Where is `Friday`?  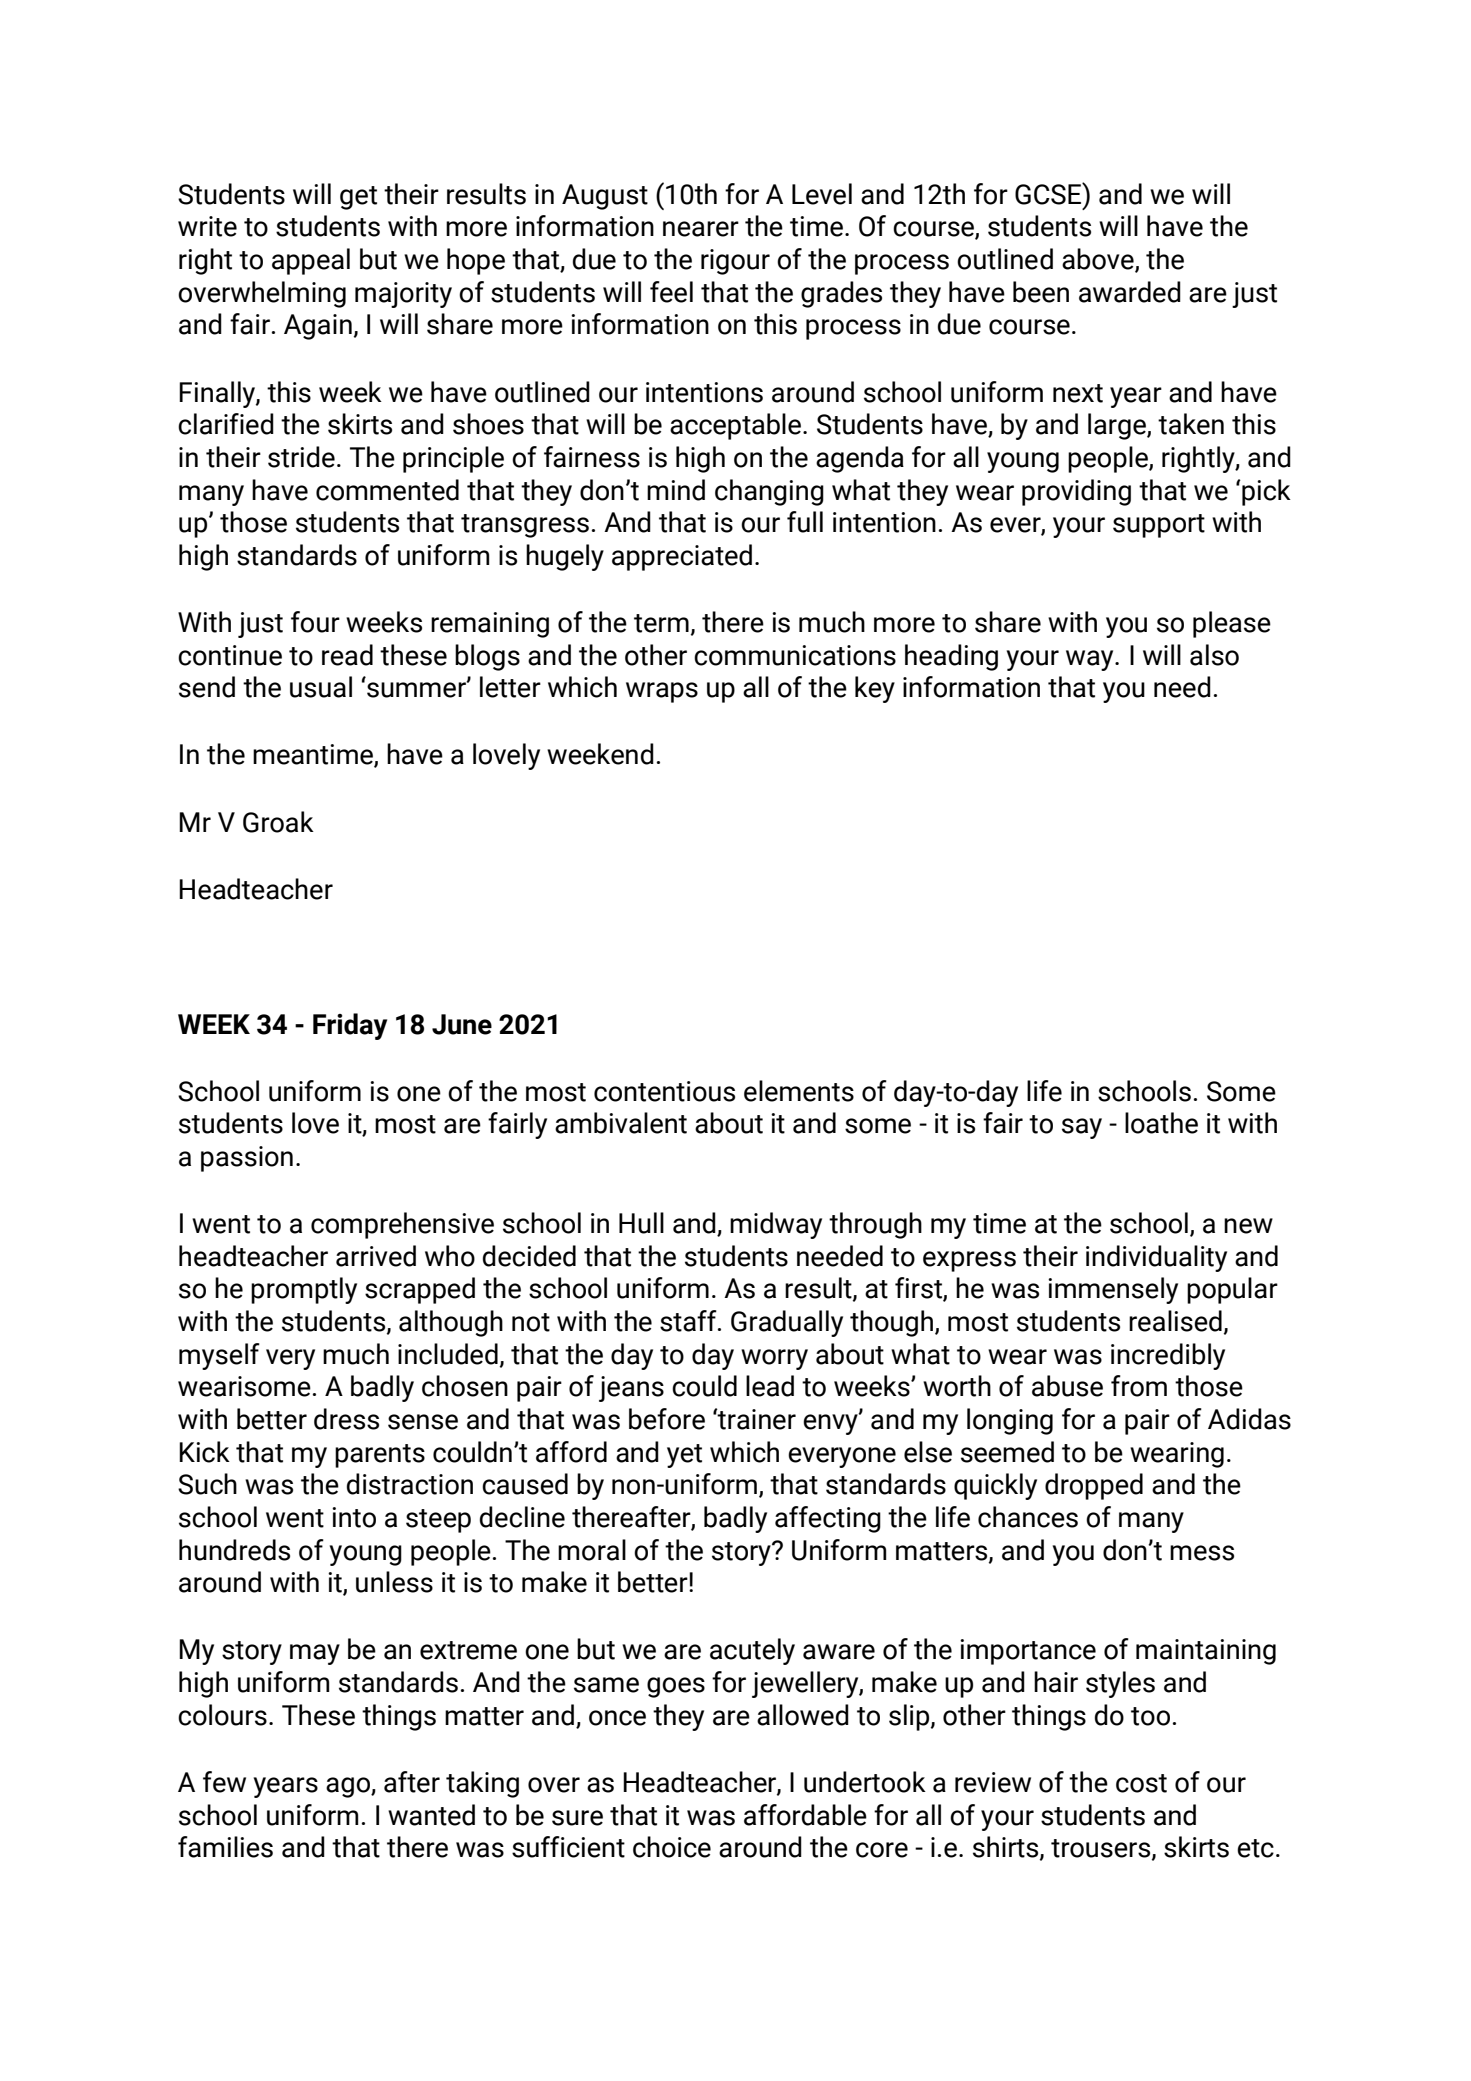
Friday is located at coordinates (350, 1026).
